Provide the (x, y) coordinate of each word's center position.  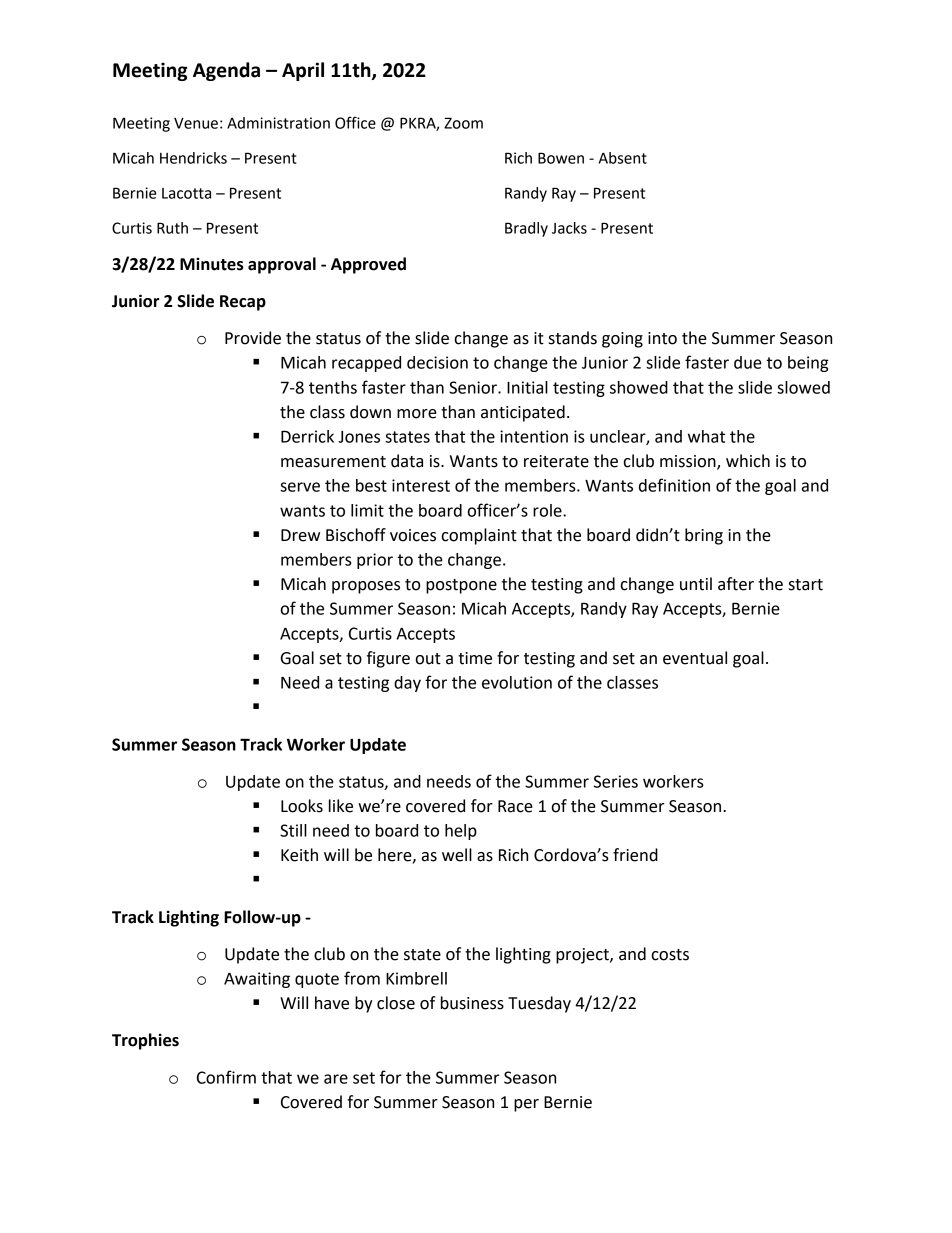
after (736, 584)
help (461, 832)
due (748, 362)
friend (635, 855)
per (526, 1105)
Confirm (226, 1077)
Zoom (463, 123)
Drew (300, 535)
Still (293, 830)
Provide (253, 338)
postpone (461, 586)
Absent (623, 158)
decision (437, 362)
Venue (196, 123)
